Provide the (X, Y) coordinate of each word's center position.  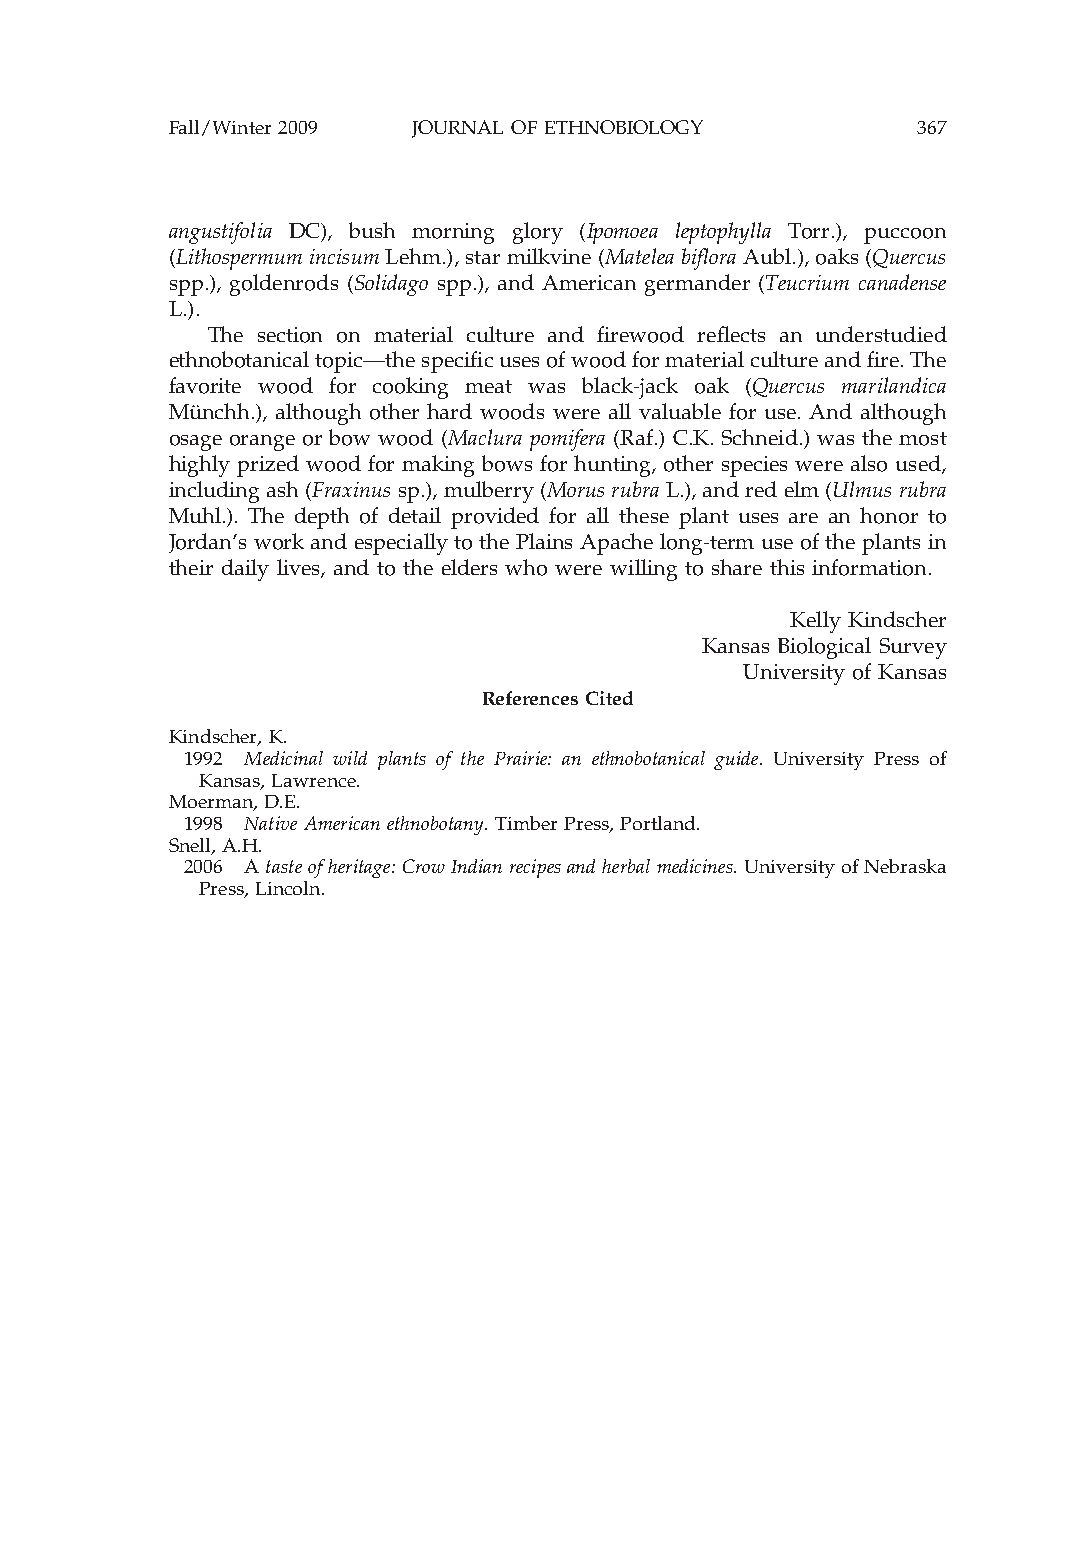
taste (284, 866)
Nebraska (905, 866)
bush (372, 230)
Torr (810, 231)
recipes (535, 868)
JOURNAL (457, 129)
